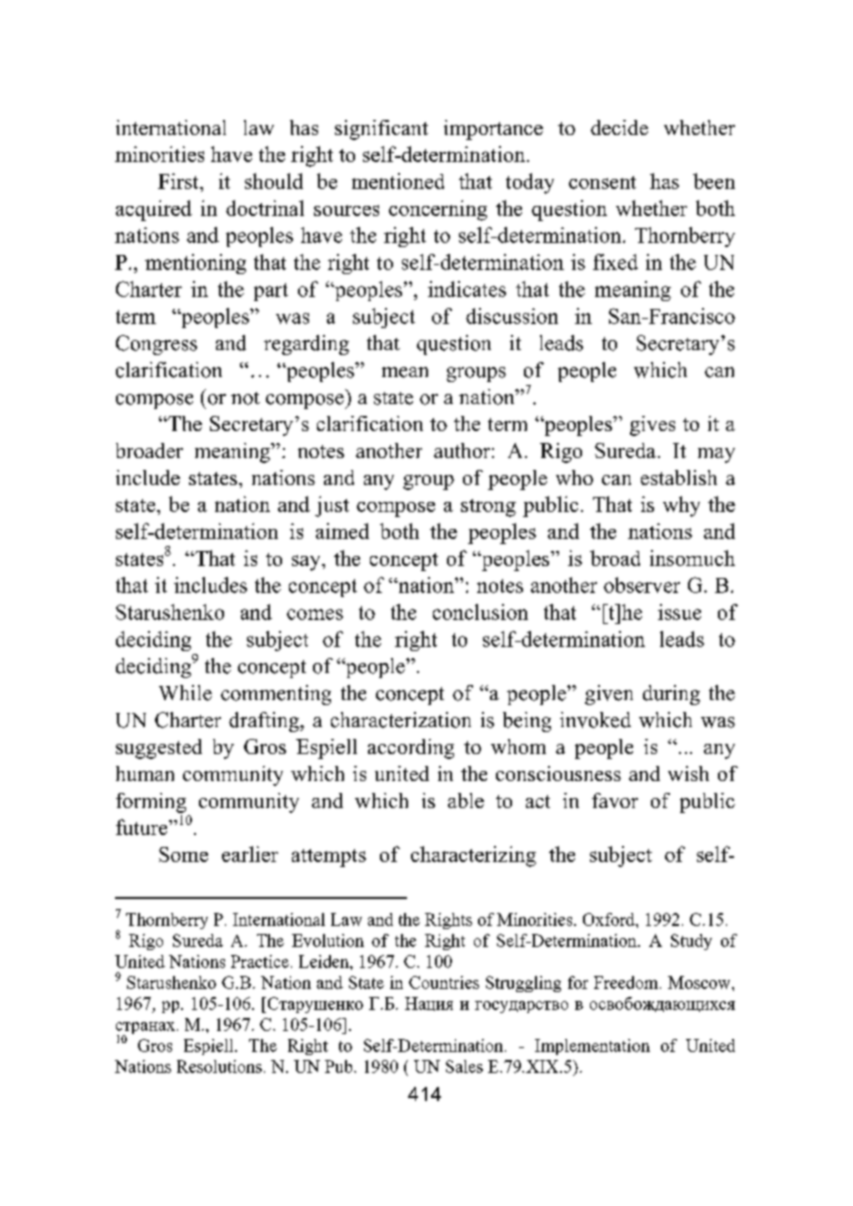 The image size is (853, 1206). Describe the element at coordinates (652, 426) in the image. I see `gives` at that location.
